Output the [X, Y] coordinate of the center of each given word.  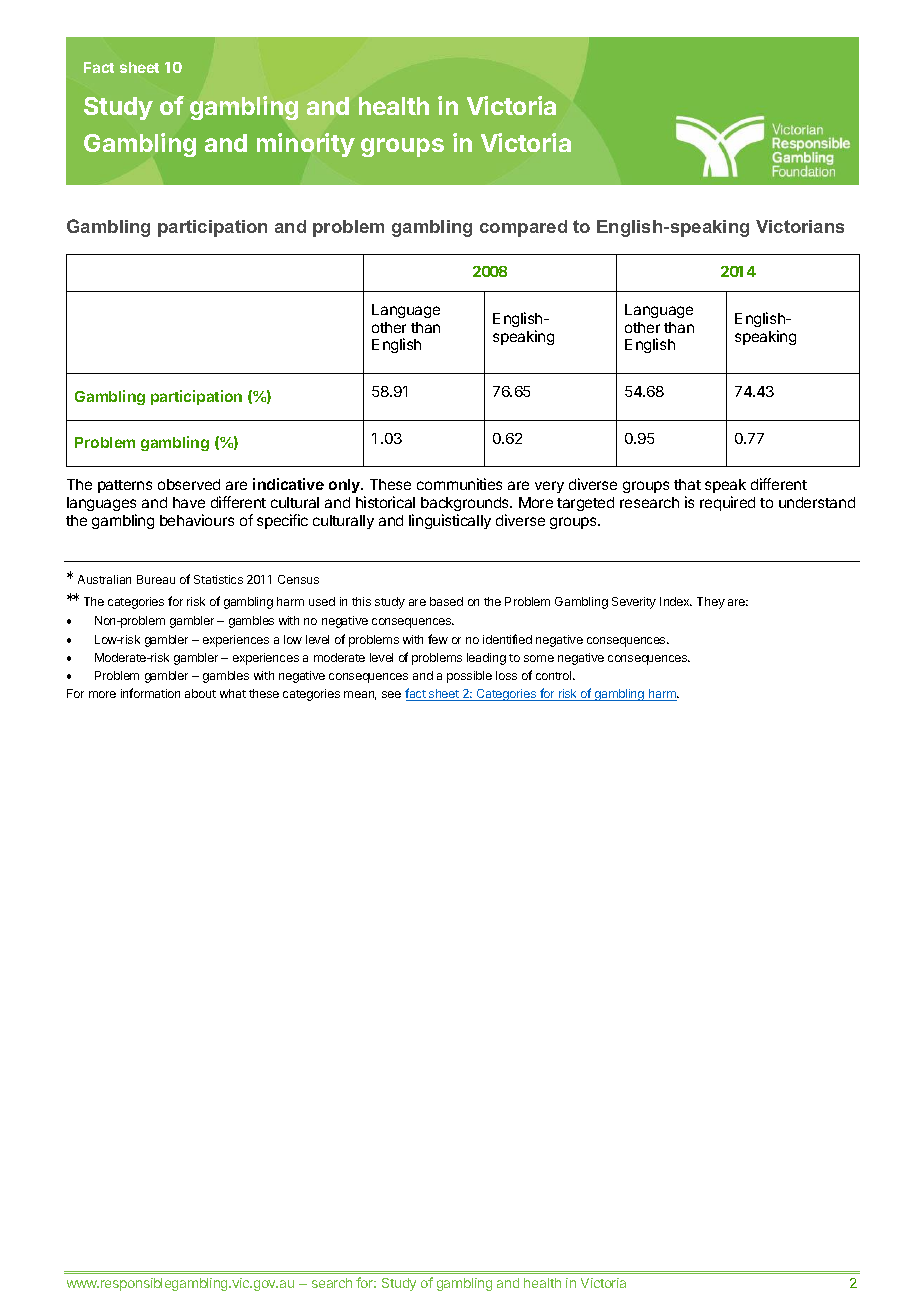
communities [459, 484]
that [687, 484]
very [549, 487]
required [727, 503]
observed [189, 484]
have [189, 502]
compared [523, 228]
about [200, 693]
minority [306, 145]
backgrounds [466, 506]
